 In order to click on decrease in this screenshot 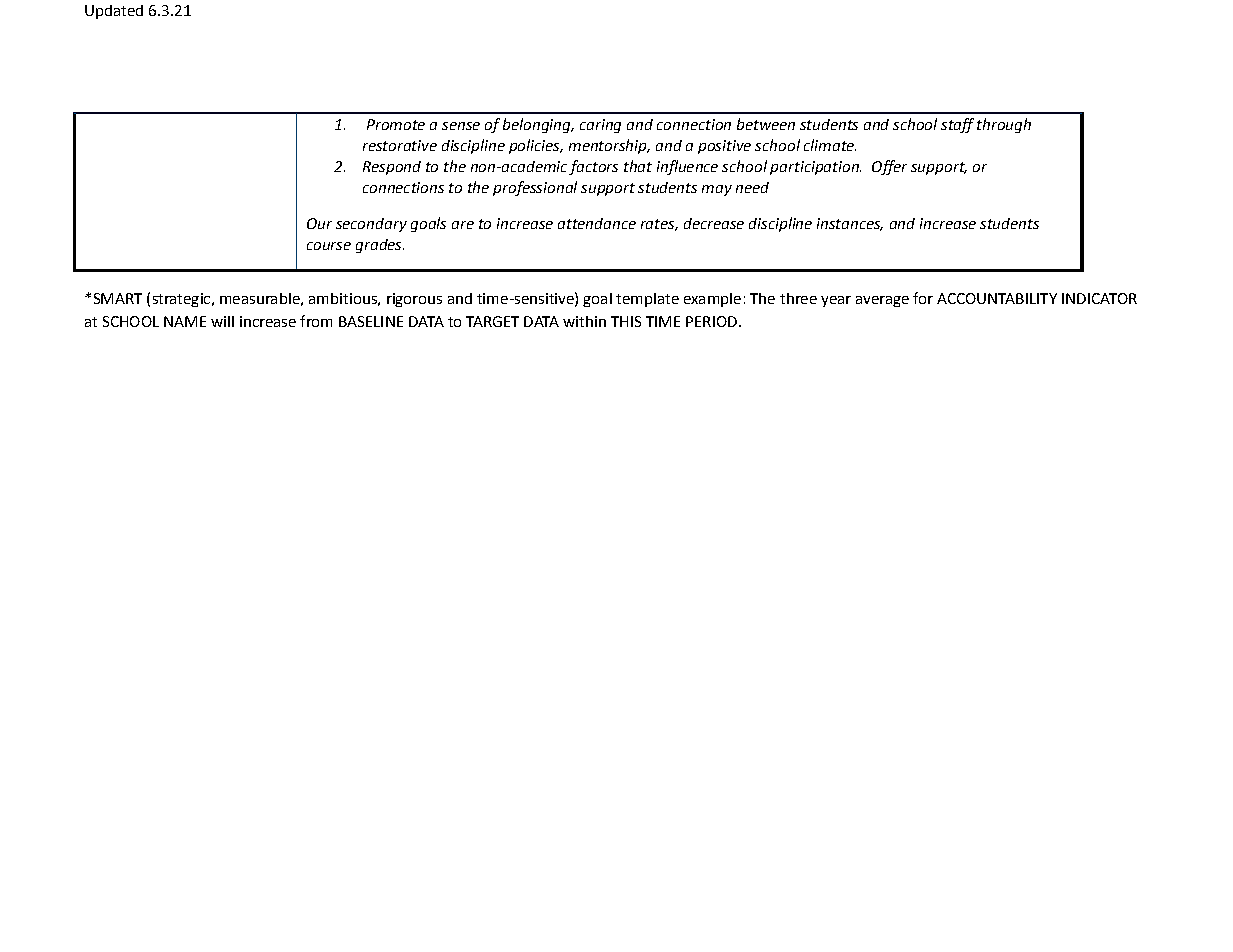, I will do `click(714, 223)`.
